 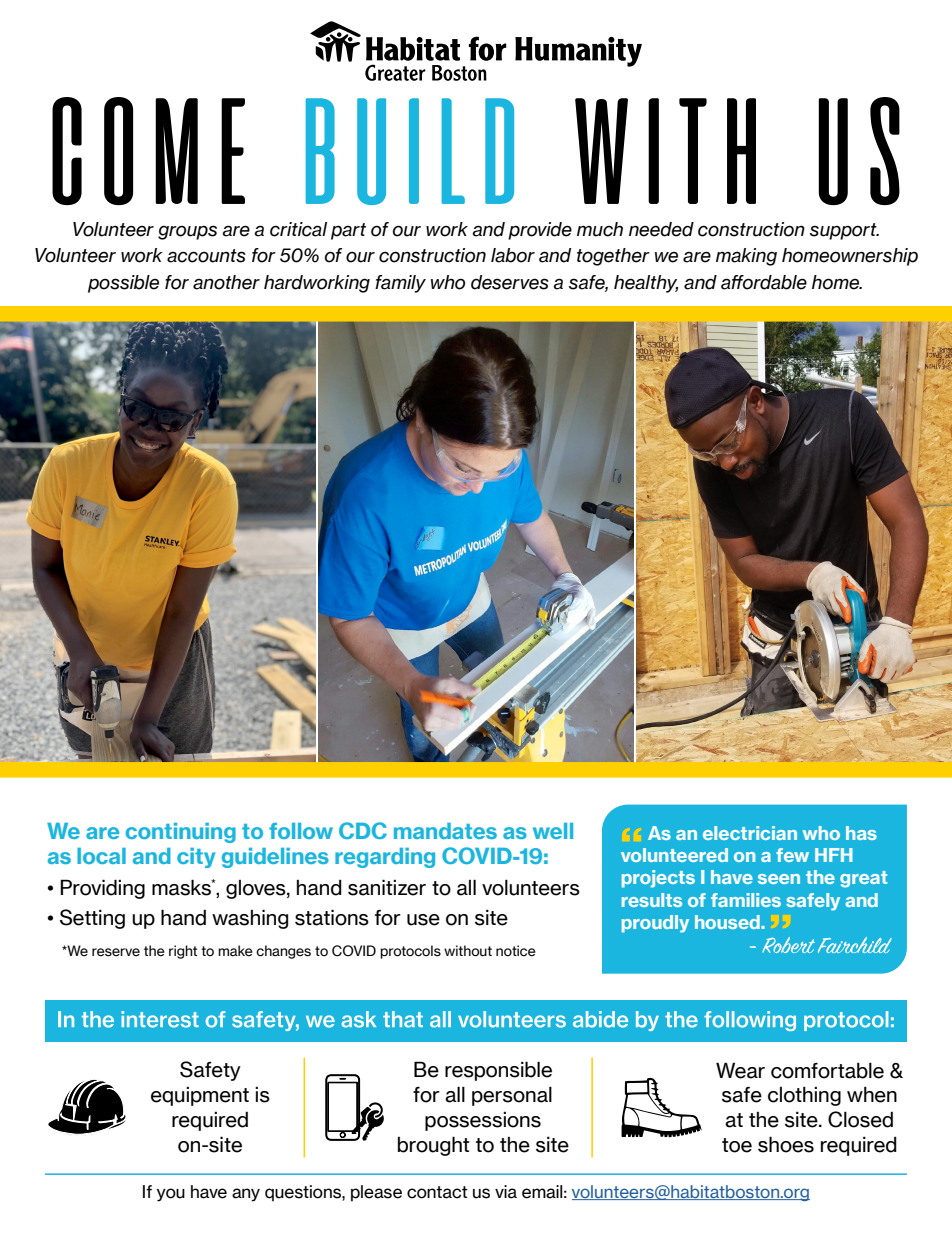 I want to click on COME, so click(x=148, y=151).
